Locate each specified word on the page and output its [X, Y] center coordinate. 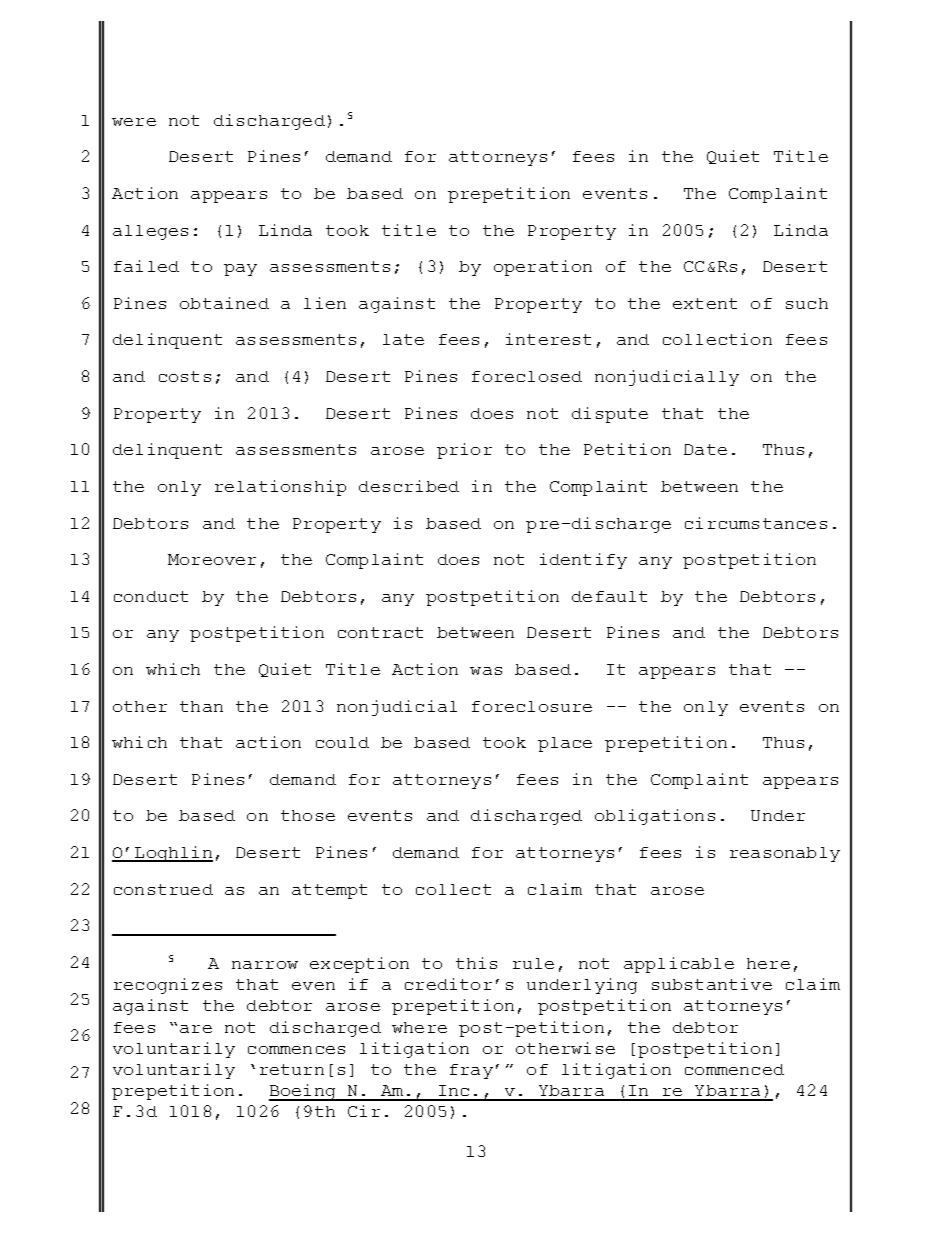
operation [543, 268]
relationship [280, 488]
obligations [655, 817]
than [201, 706]
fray [471, 1071]
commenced [734, 1069]
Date [705, 449]
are [196, 1029]
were [134, 122]
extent [705, 303]
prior [464, 451]
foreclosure [532, 706]
